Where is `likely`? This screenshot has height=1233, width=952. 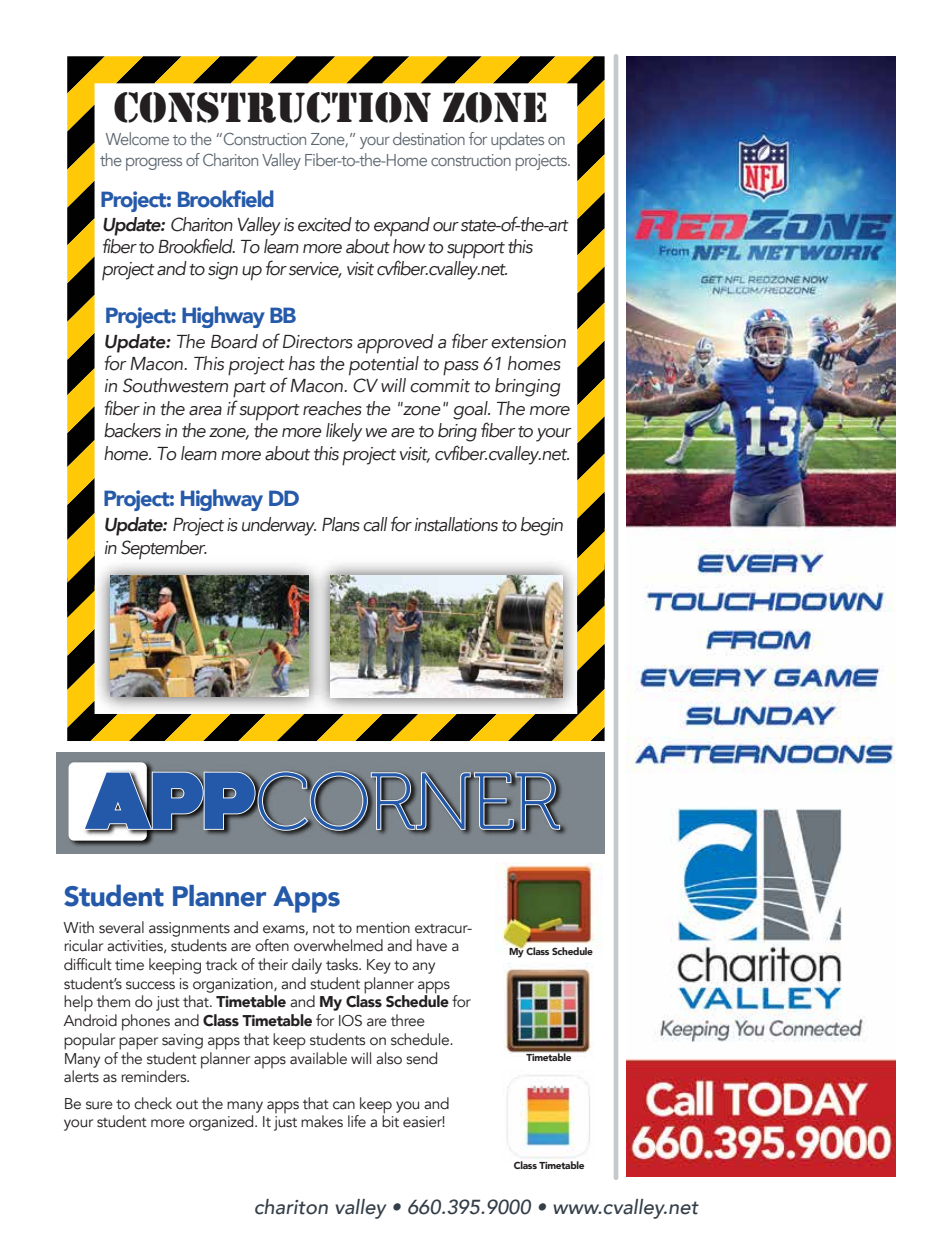 likely is located at coordinates (344, 432).
